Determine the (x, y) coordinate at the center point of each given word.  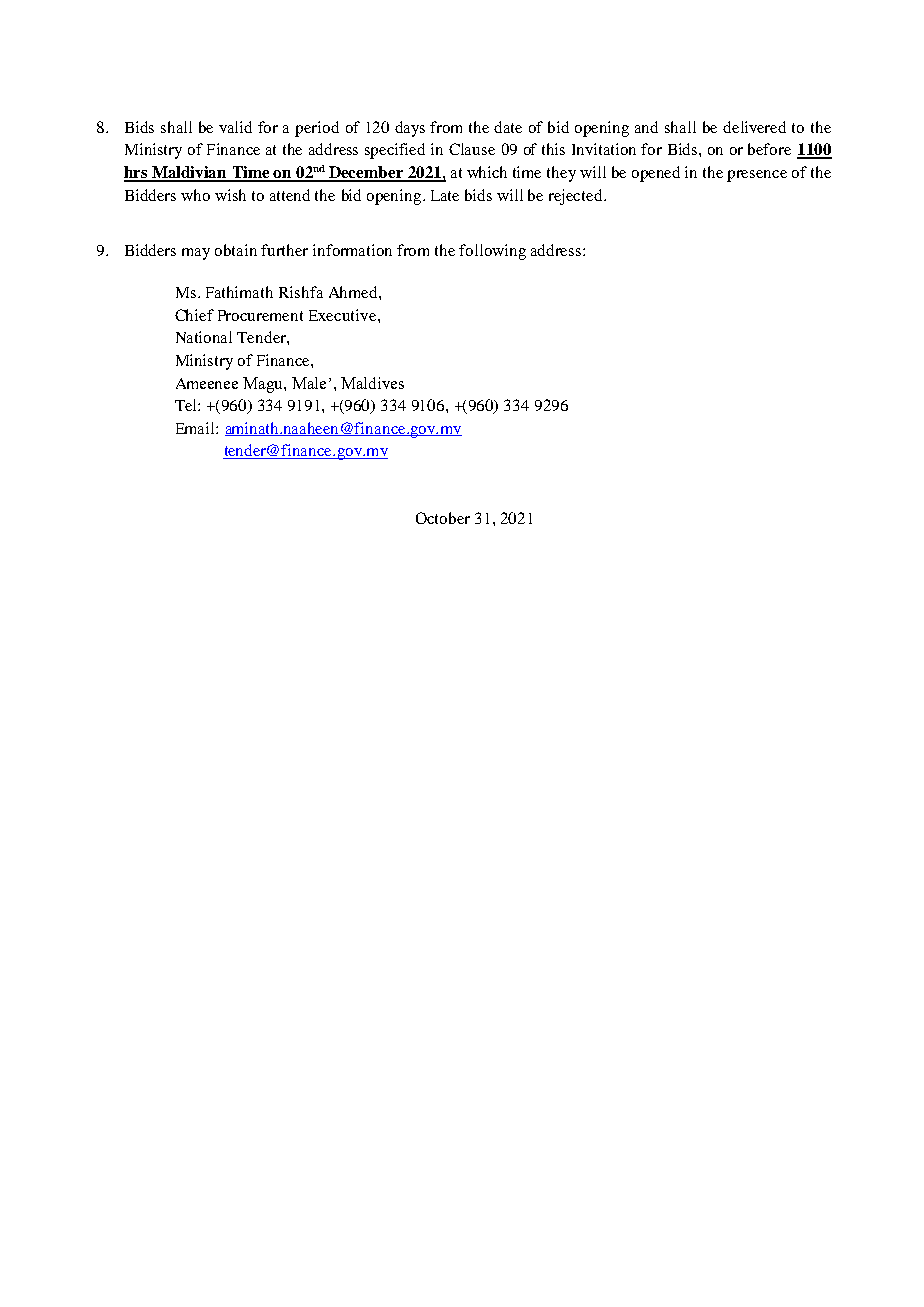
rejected (577, 197)
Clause (472, 149)
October (443, 518)
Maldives (372, 383)
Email (196, 428)
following (492, 252)
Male (309, 383)
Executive (344, 315)
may (196, 254)
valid (235, 127)
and (646, 127)
